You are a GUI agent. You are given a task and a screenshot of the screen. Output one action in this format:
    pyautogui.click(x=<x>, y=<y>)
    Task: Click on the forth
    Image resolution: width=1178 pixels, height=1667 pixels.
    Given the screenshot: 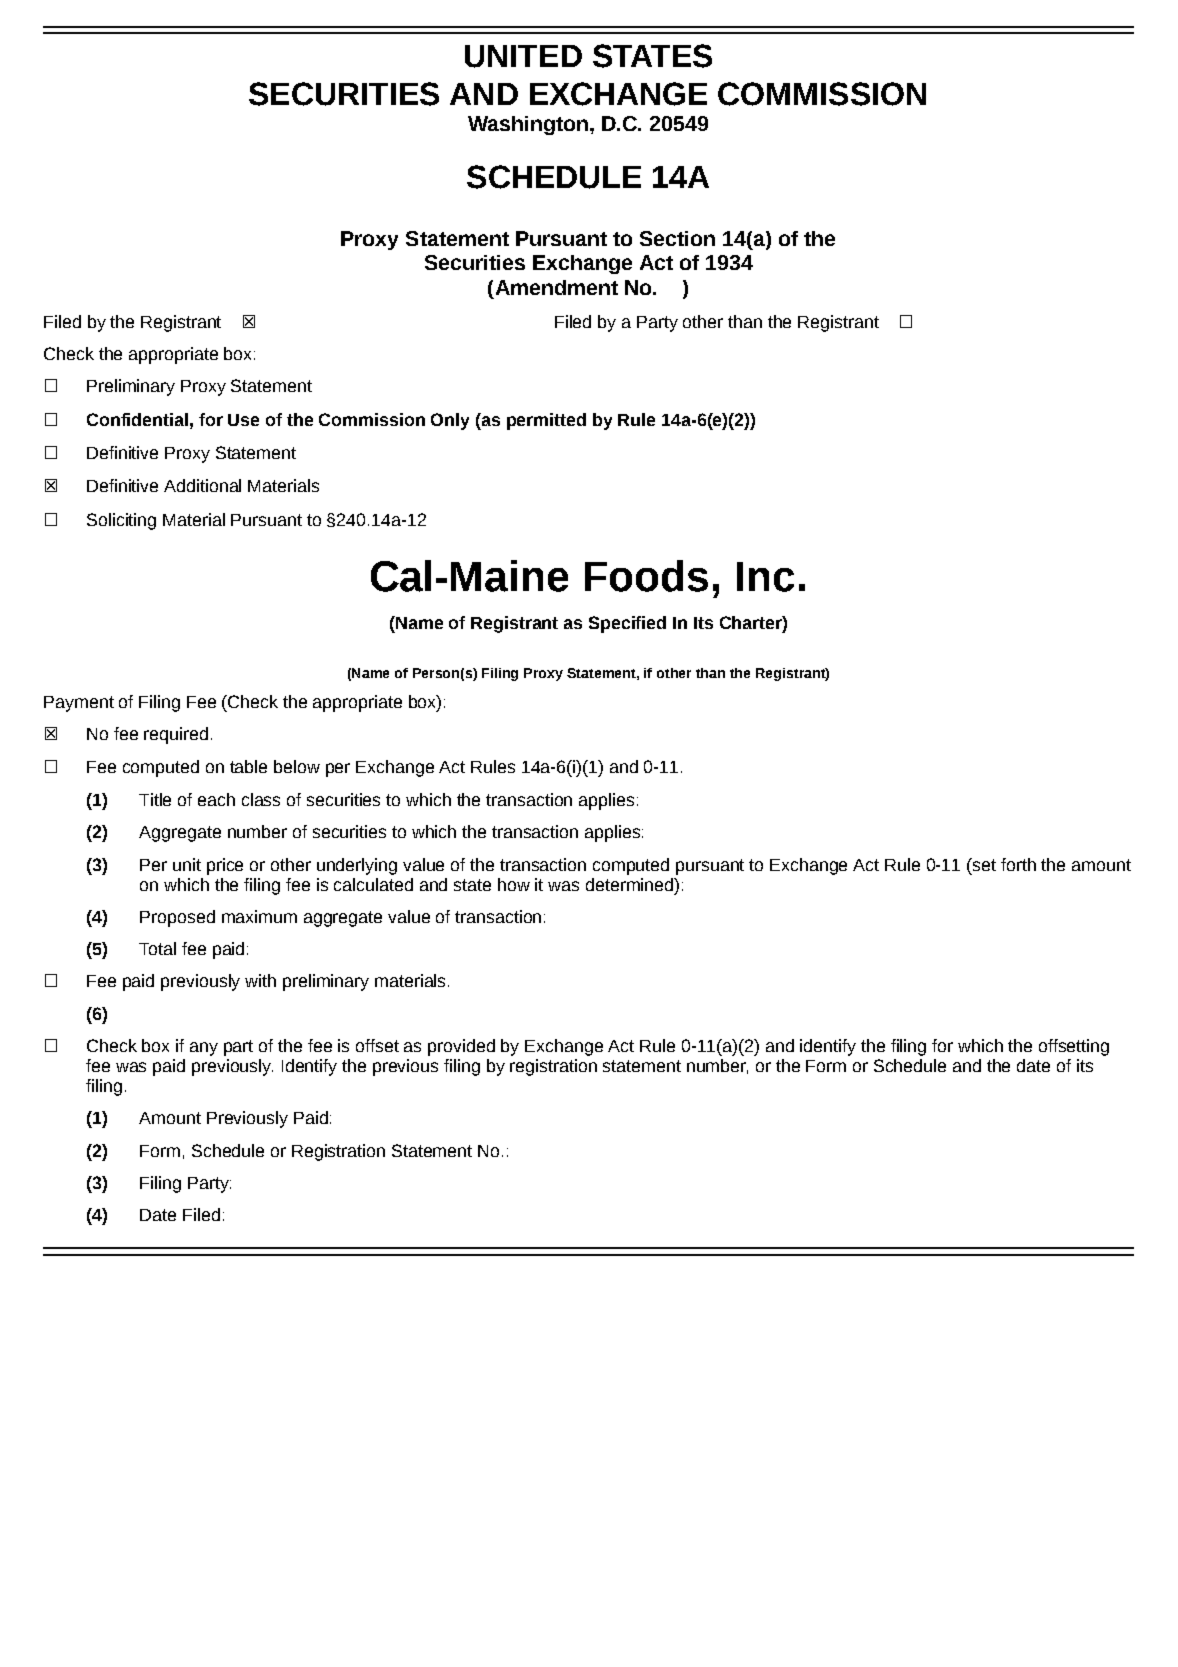 What is the action you would take?
    pyautogui.click(x=1018, y=864)
